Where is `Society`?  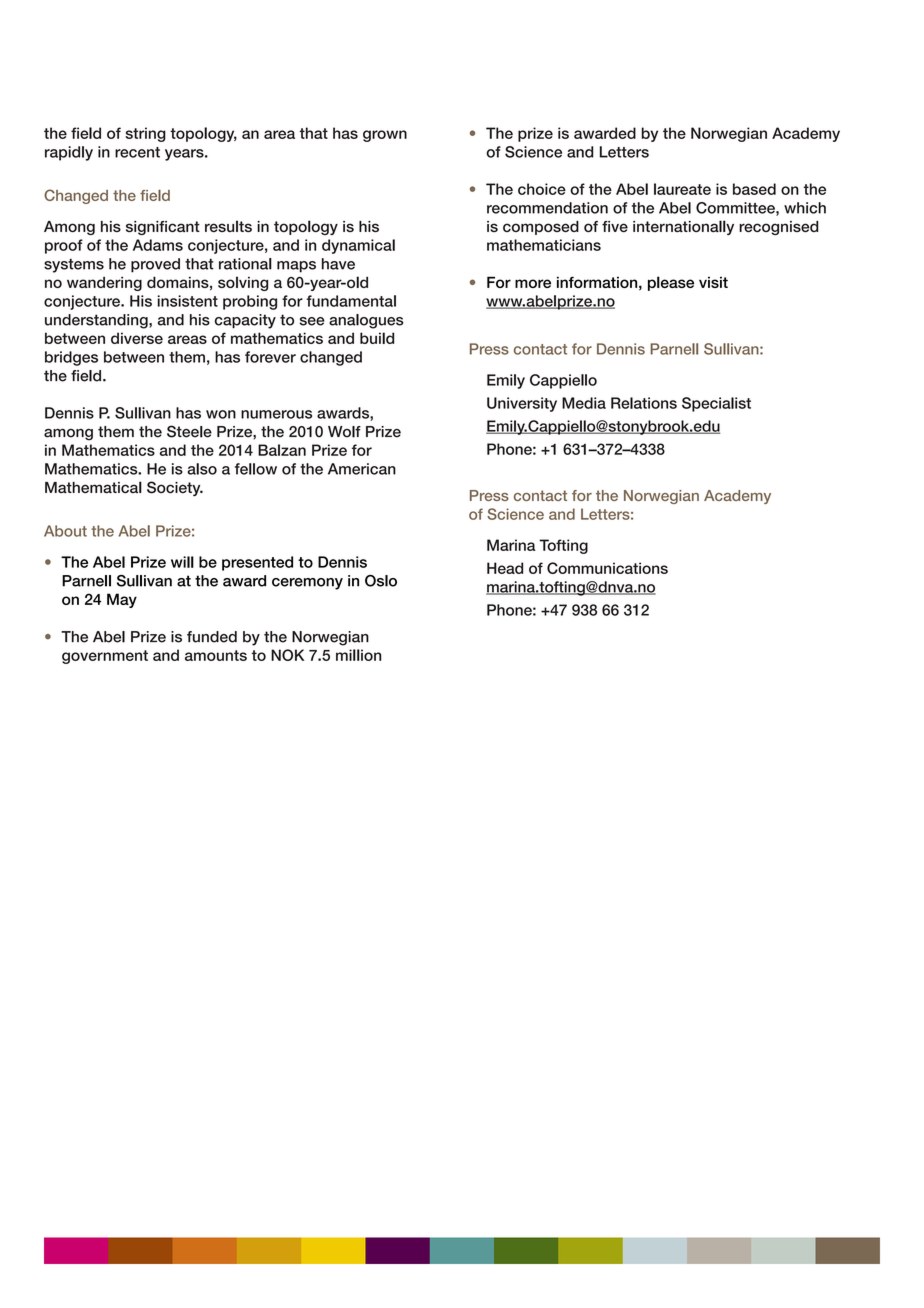 Society is located at coordinates (175, 488).
